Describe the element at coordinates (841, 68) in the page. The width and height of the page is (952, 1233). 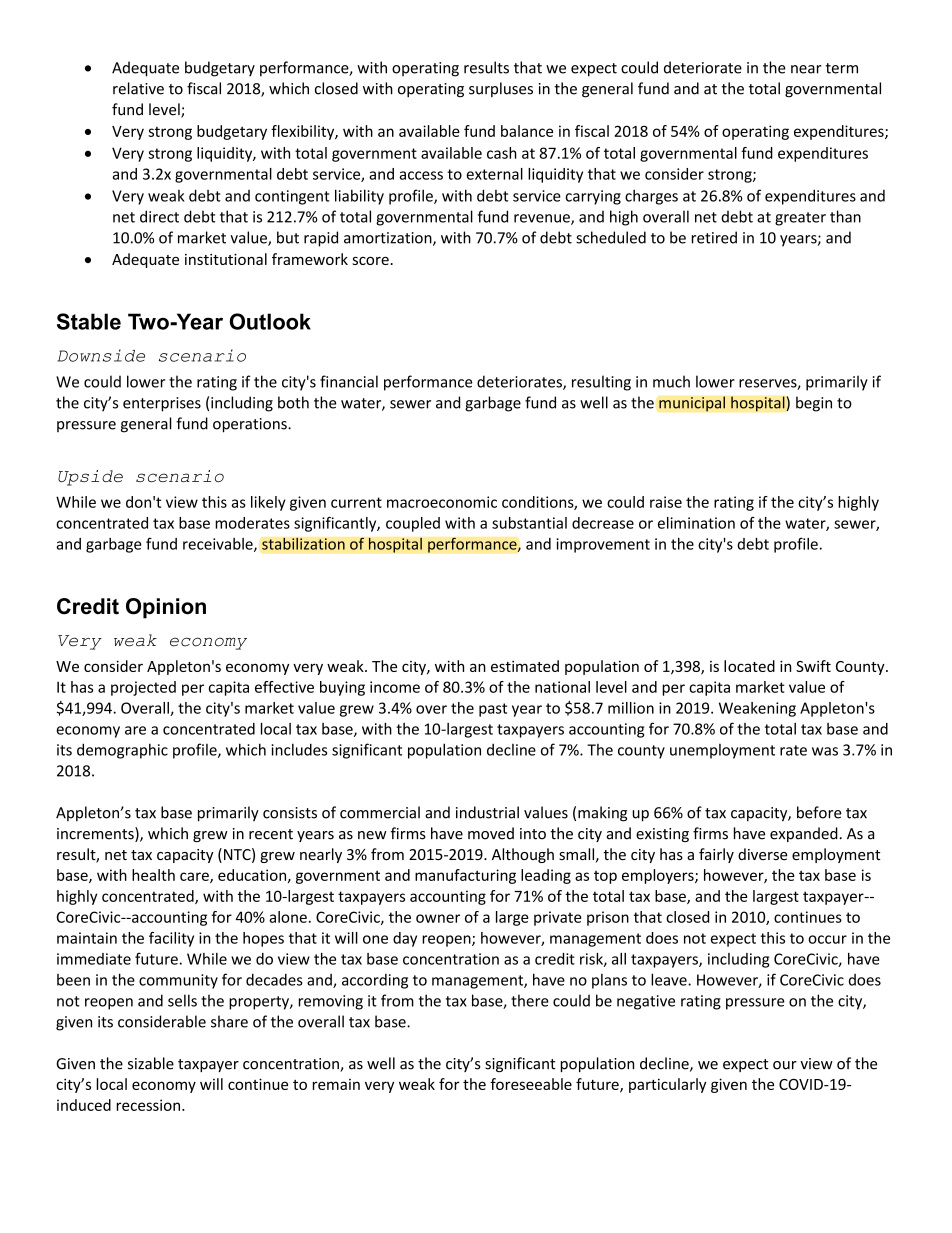
I see `term` at that location.
